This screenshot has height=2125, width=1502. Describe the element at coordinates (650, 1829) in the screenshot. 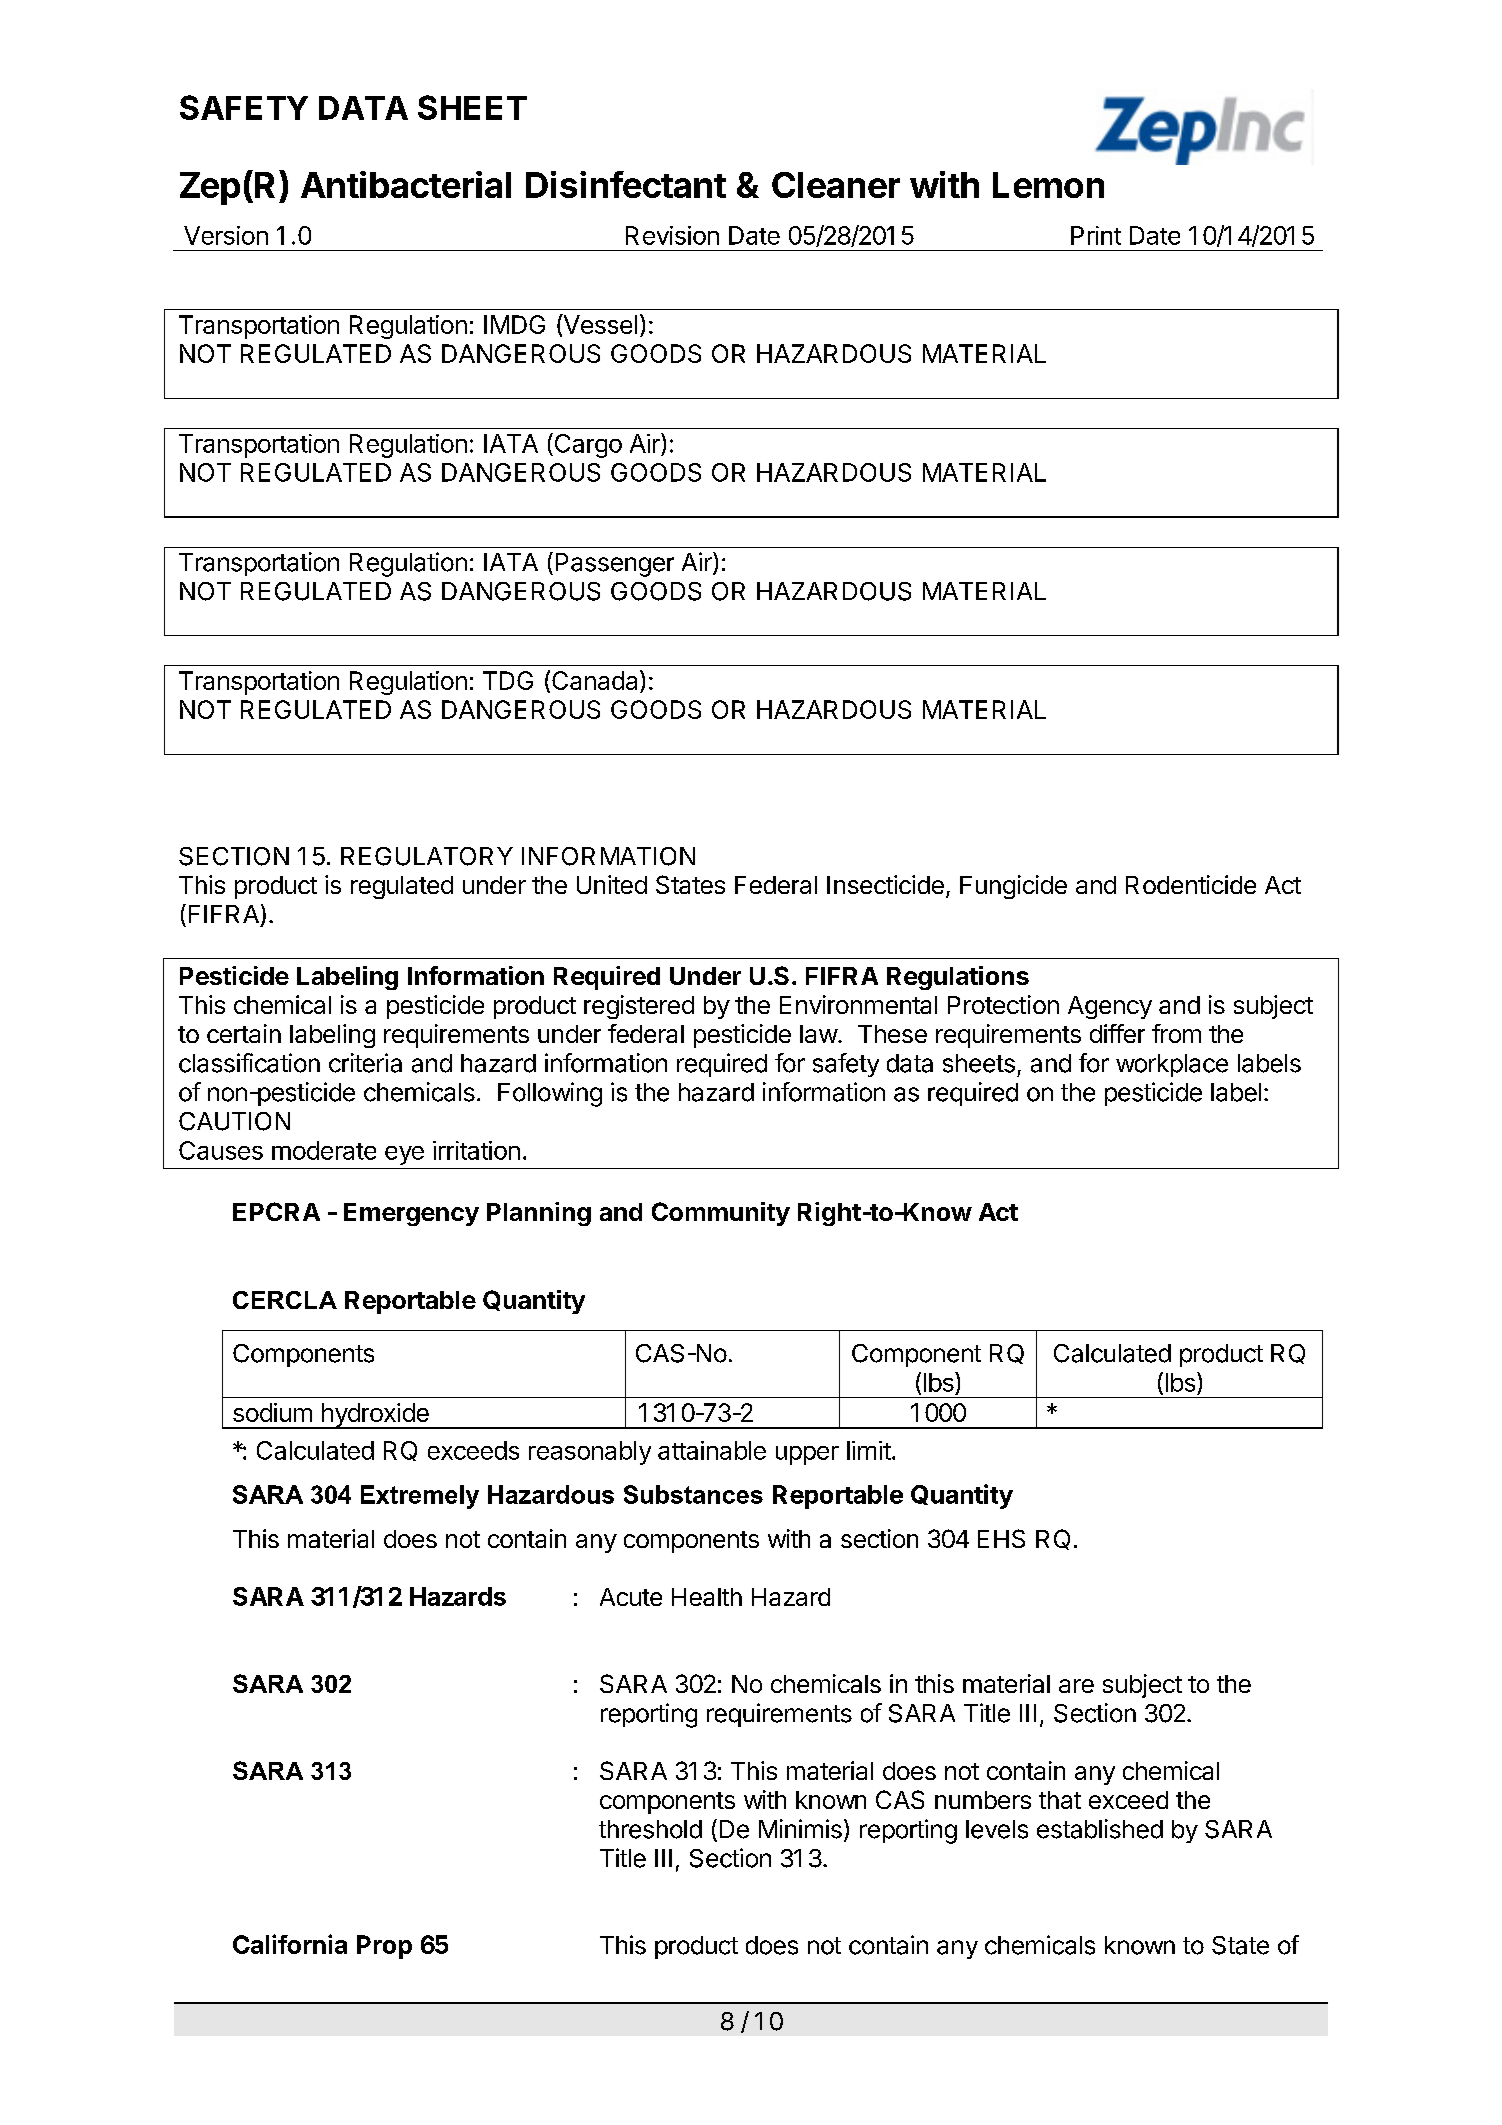

I see `threshold` at that location.
